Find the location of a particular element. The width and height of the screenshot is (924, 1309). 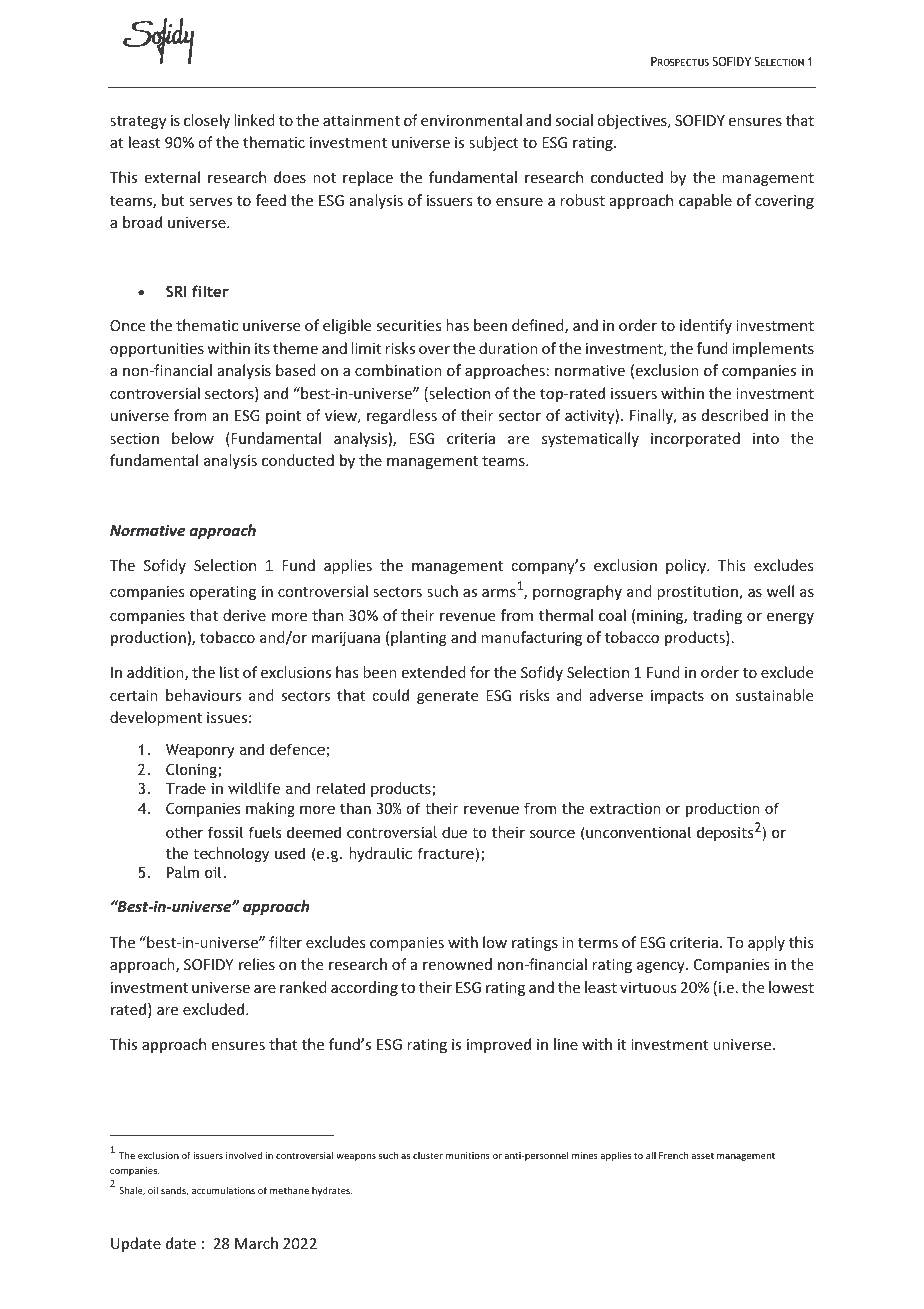

subject is located at coordinates (493, 143).
